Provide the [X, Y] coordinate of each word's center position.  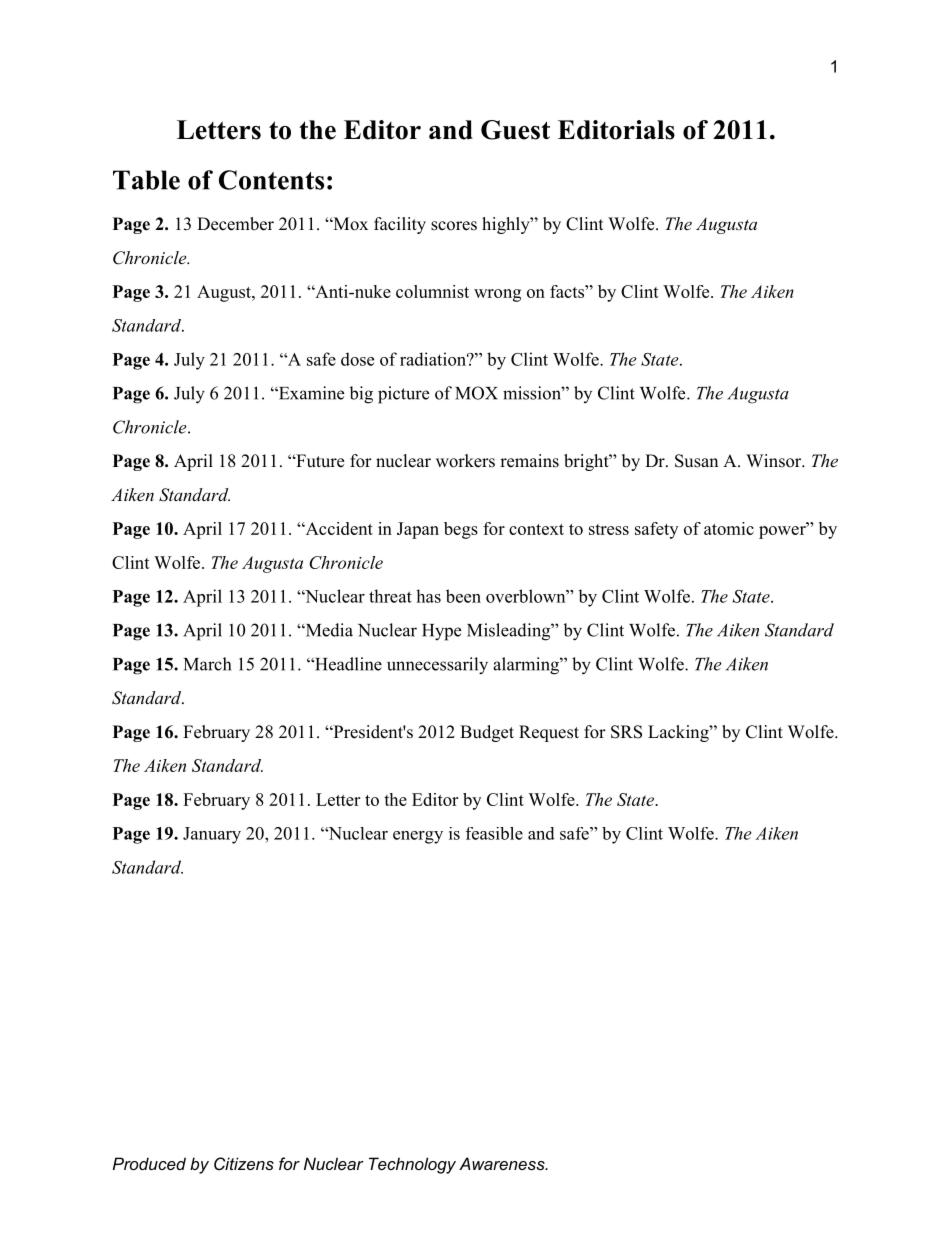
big [361, 395]
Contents [271, 180]
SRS [626, 732]
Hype [441, 632]
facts [568, 291]
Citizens [244, 1163]
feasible [494, 833]
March [207, 664]
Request [549, 733]
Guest [515, 130]
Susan [696, 461]
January [212, 835]
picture [403, 395]
